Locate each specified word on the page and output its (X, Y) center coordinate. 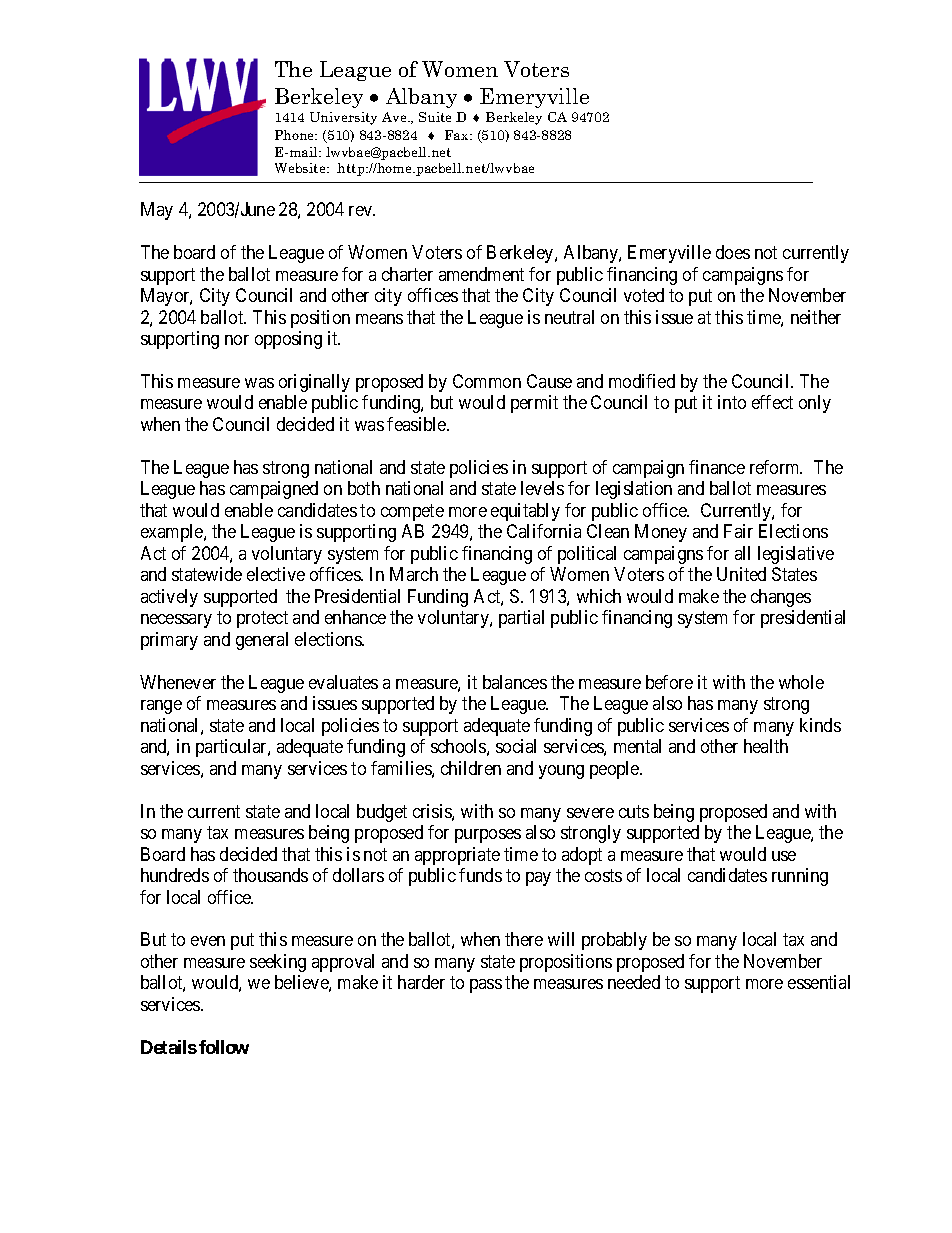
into (732, 402)
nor (237, 340)
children (471, 768)
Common (487, 381)
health (766, 746)
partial (521, 619)
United (741, 574)
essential (819, 982)
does (733, 252)
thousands (270, 875)
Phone (296, 135)
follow (224, 1047)
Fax (458, 135)
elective (276, 574)
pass (486, 986)
